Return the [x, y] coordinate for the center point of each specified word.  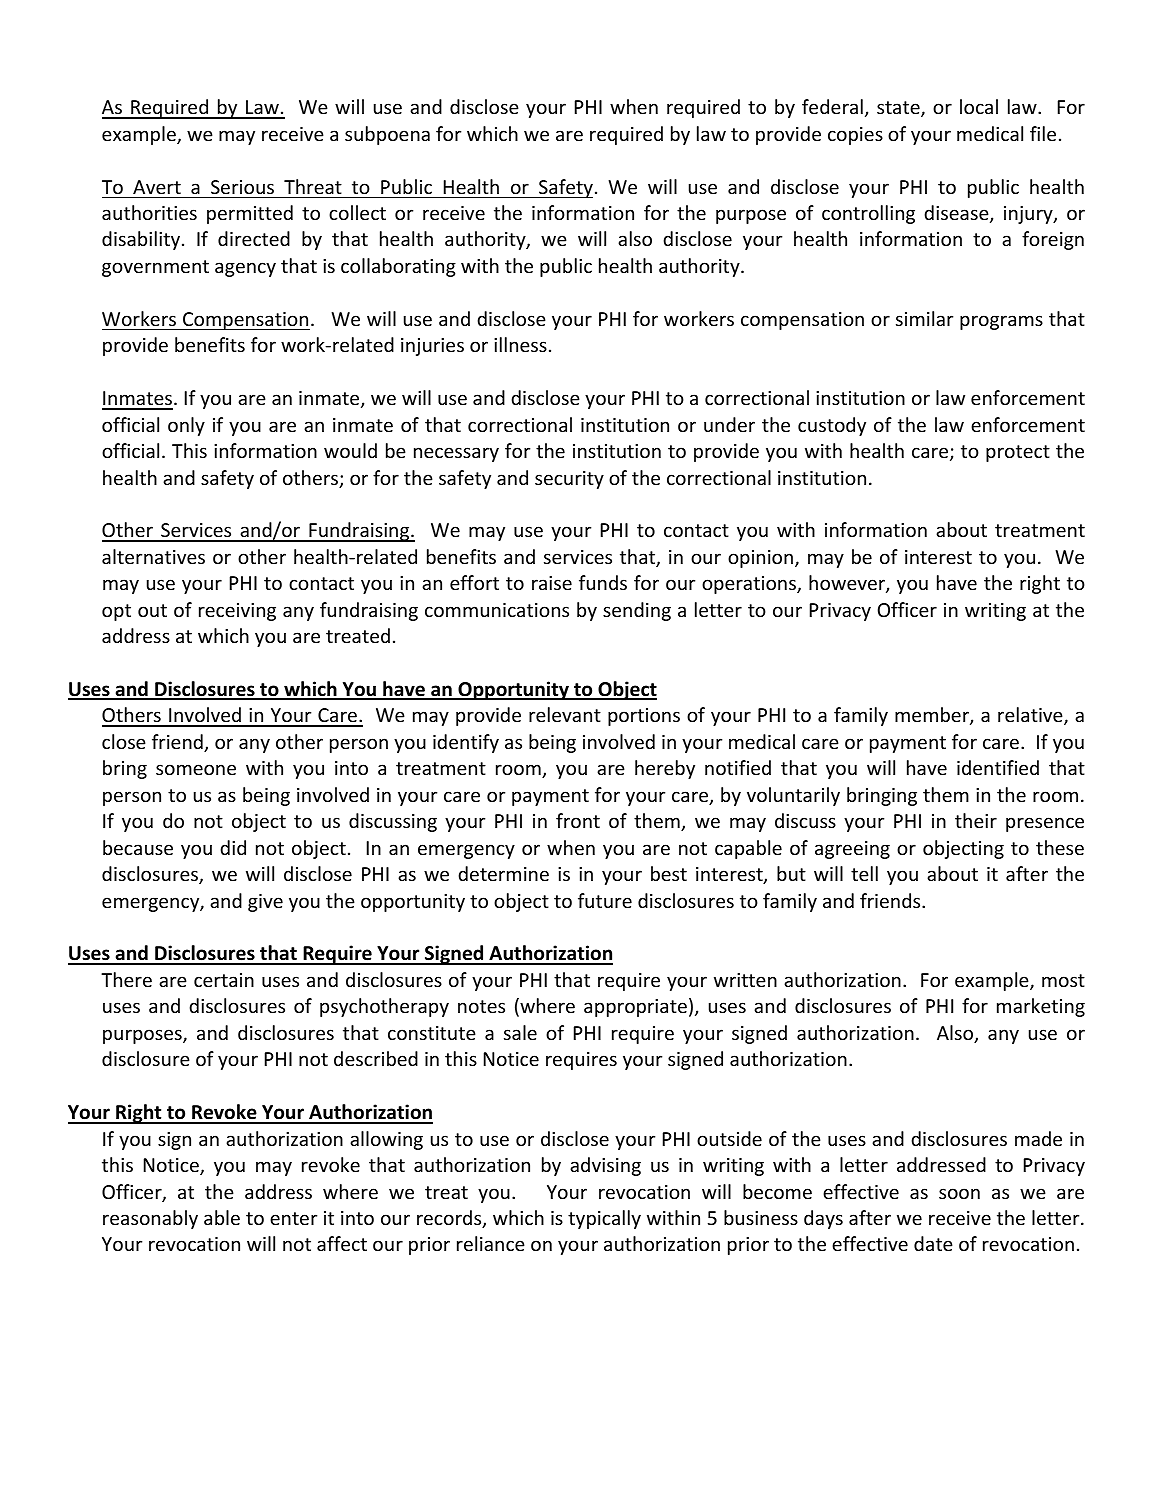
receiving [237, 612]
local [979, 106]
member [933, 716]
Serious [242, 187]
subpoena [387, 135]
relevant [565, 714]
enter [293, 1218]
